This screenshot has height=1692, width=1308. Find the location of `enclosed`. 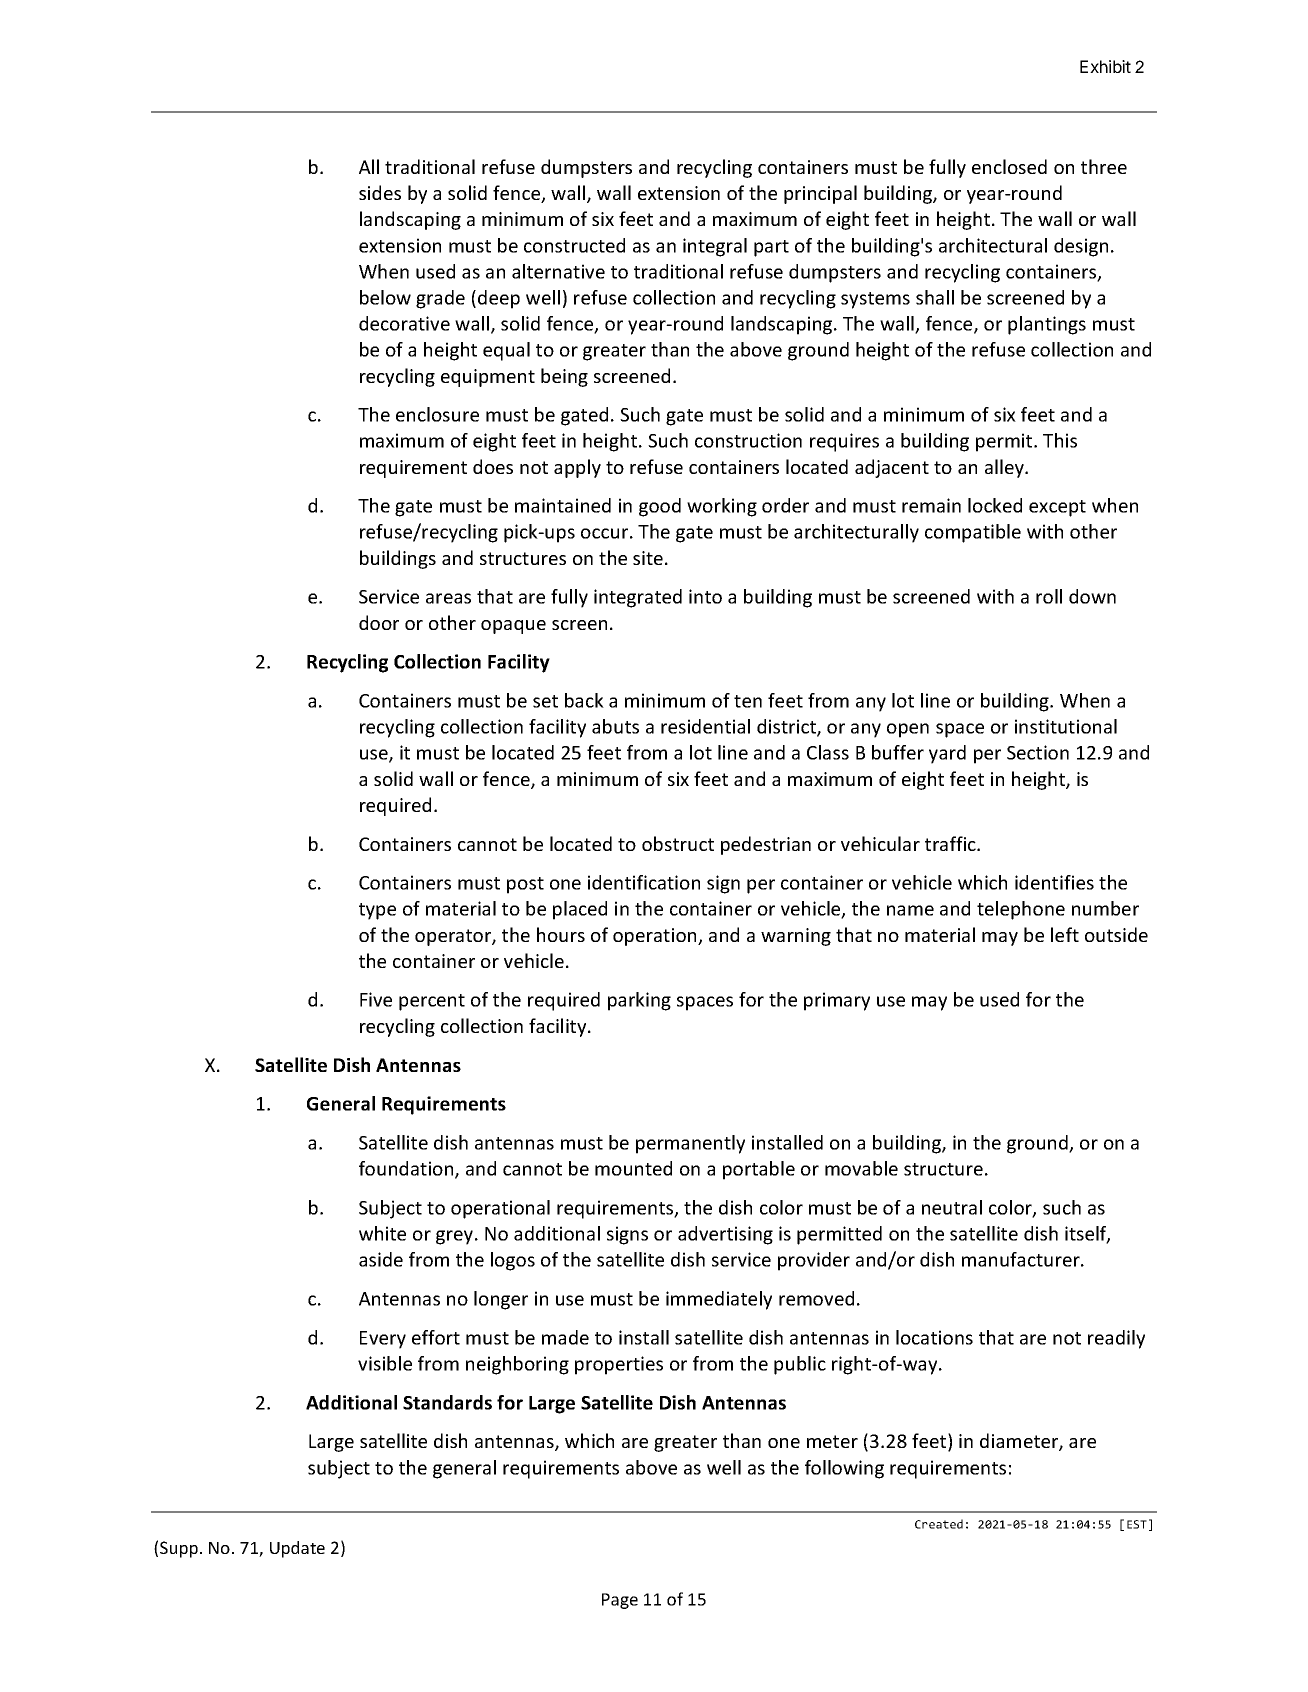

enclosed is located at coordinates (1009, 166).
